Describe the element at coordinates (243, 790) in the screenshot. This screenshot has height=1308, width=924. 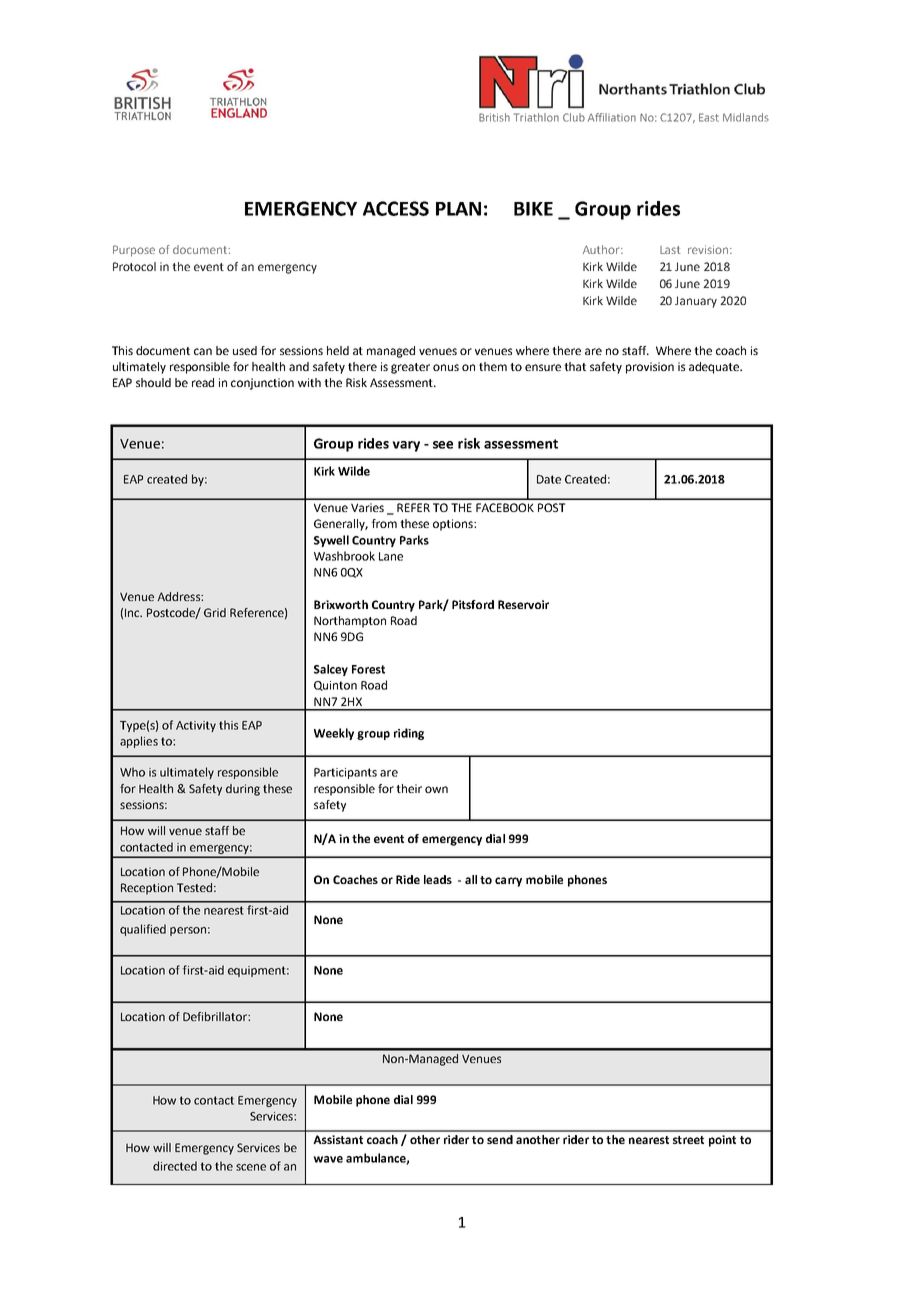
I see `during` at that location.
